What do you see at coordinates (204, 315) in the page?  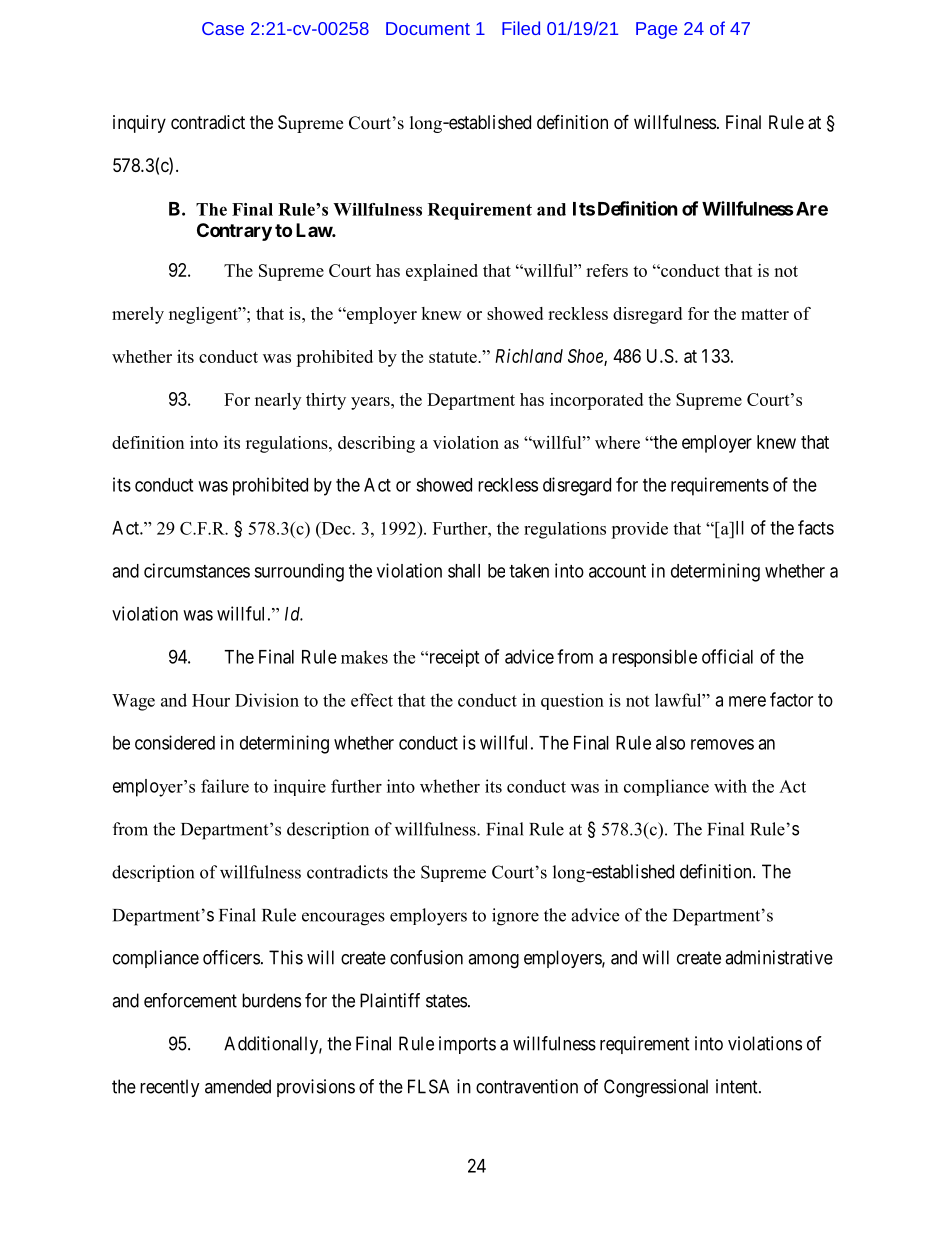 I see `negligent` at bounding box center [204, 315].
